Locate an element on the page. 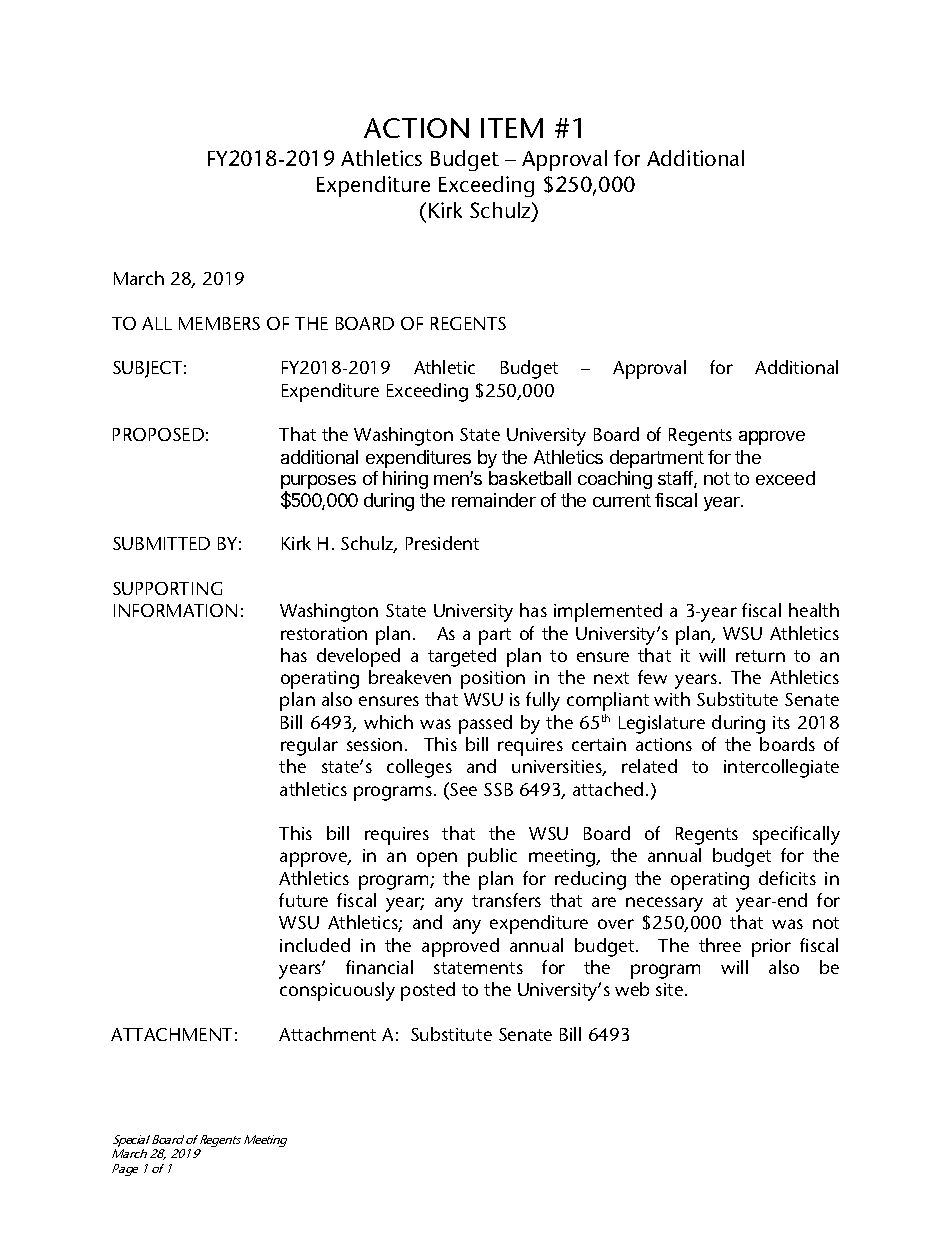 This document has height=1233, width=952. SUBMITTED is located at coordinates (161, 543).
